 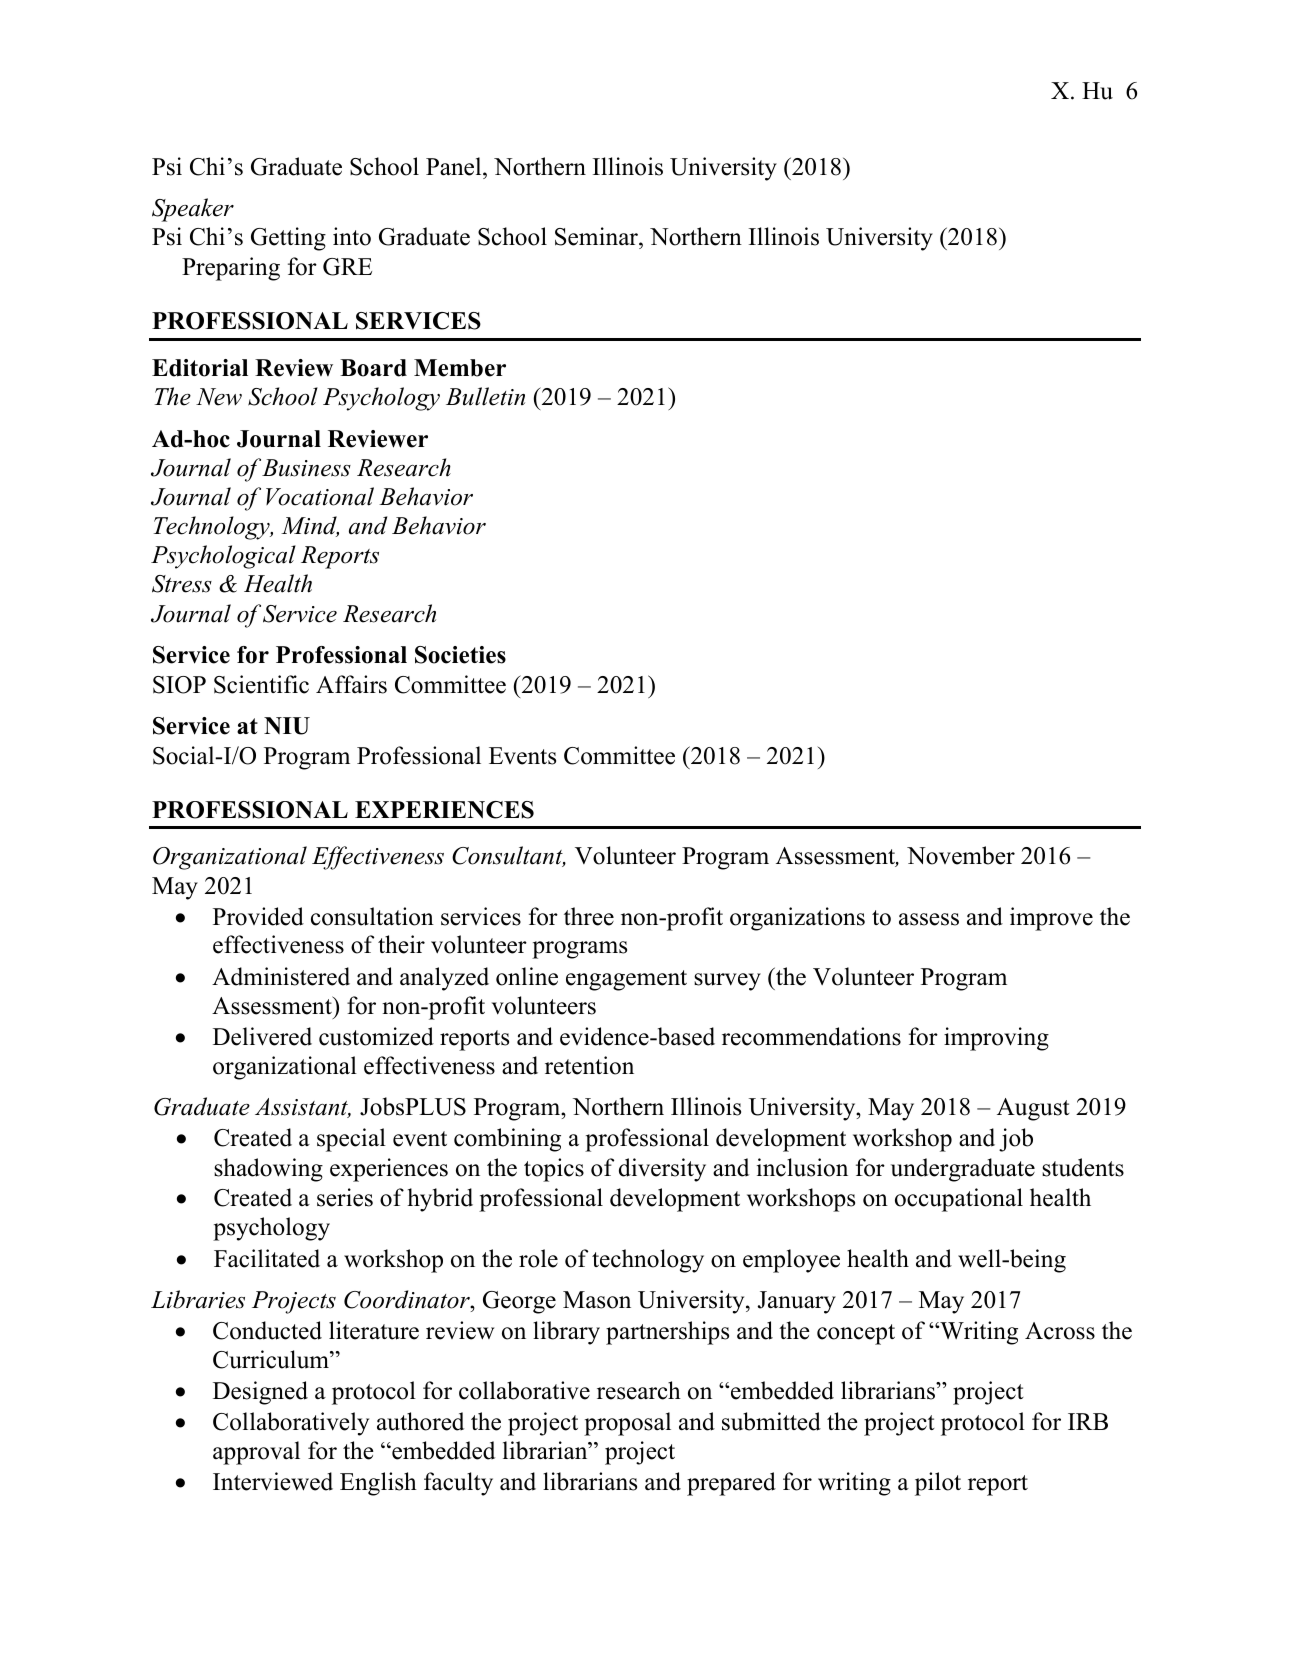 I want to click on Provided, so click(x=258, y=916).
